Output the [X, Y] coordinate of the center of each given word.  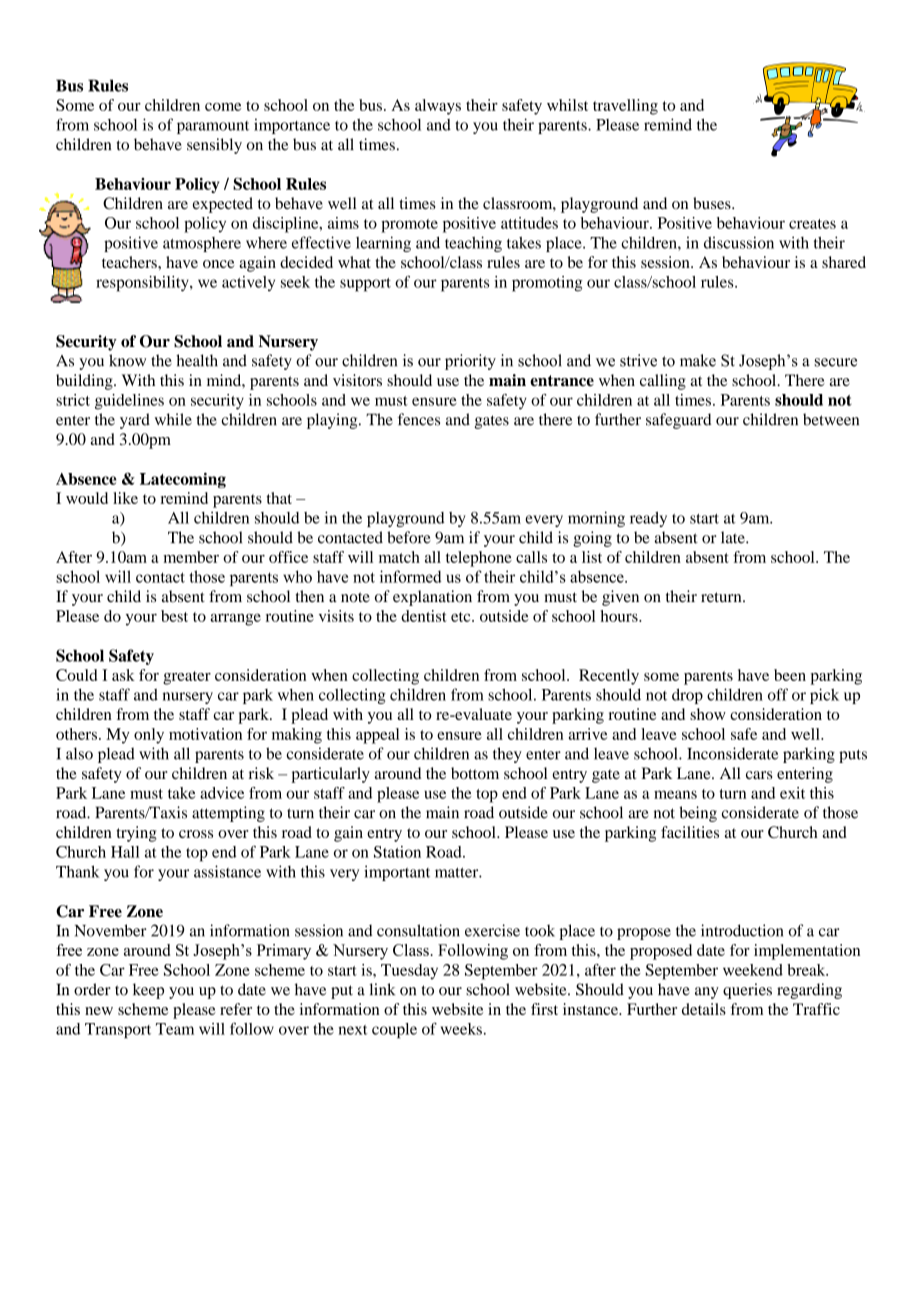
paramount [213, 127]
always [438, 107]
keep [148, 991]
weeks [461, 1029]
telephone [479, 559]
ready [648, 519]
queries [747, 991]
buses [713, 203]
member [191, 557]
